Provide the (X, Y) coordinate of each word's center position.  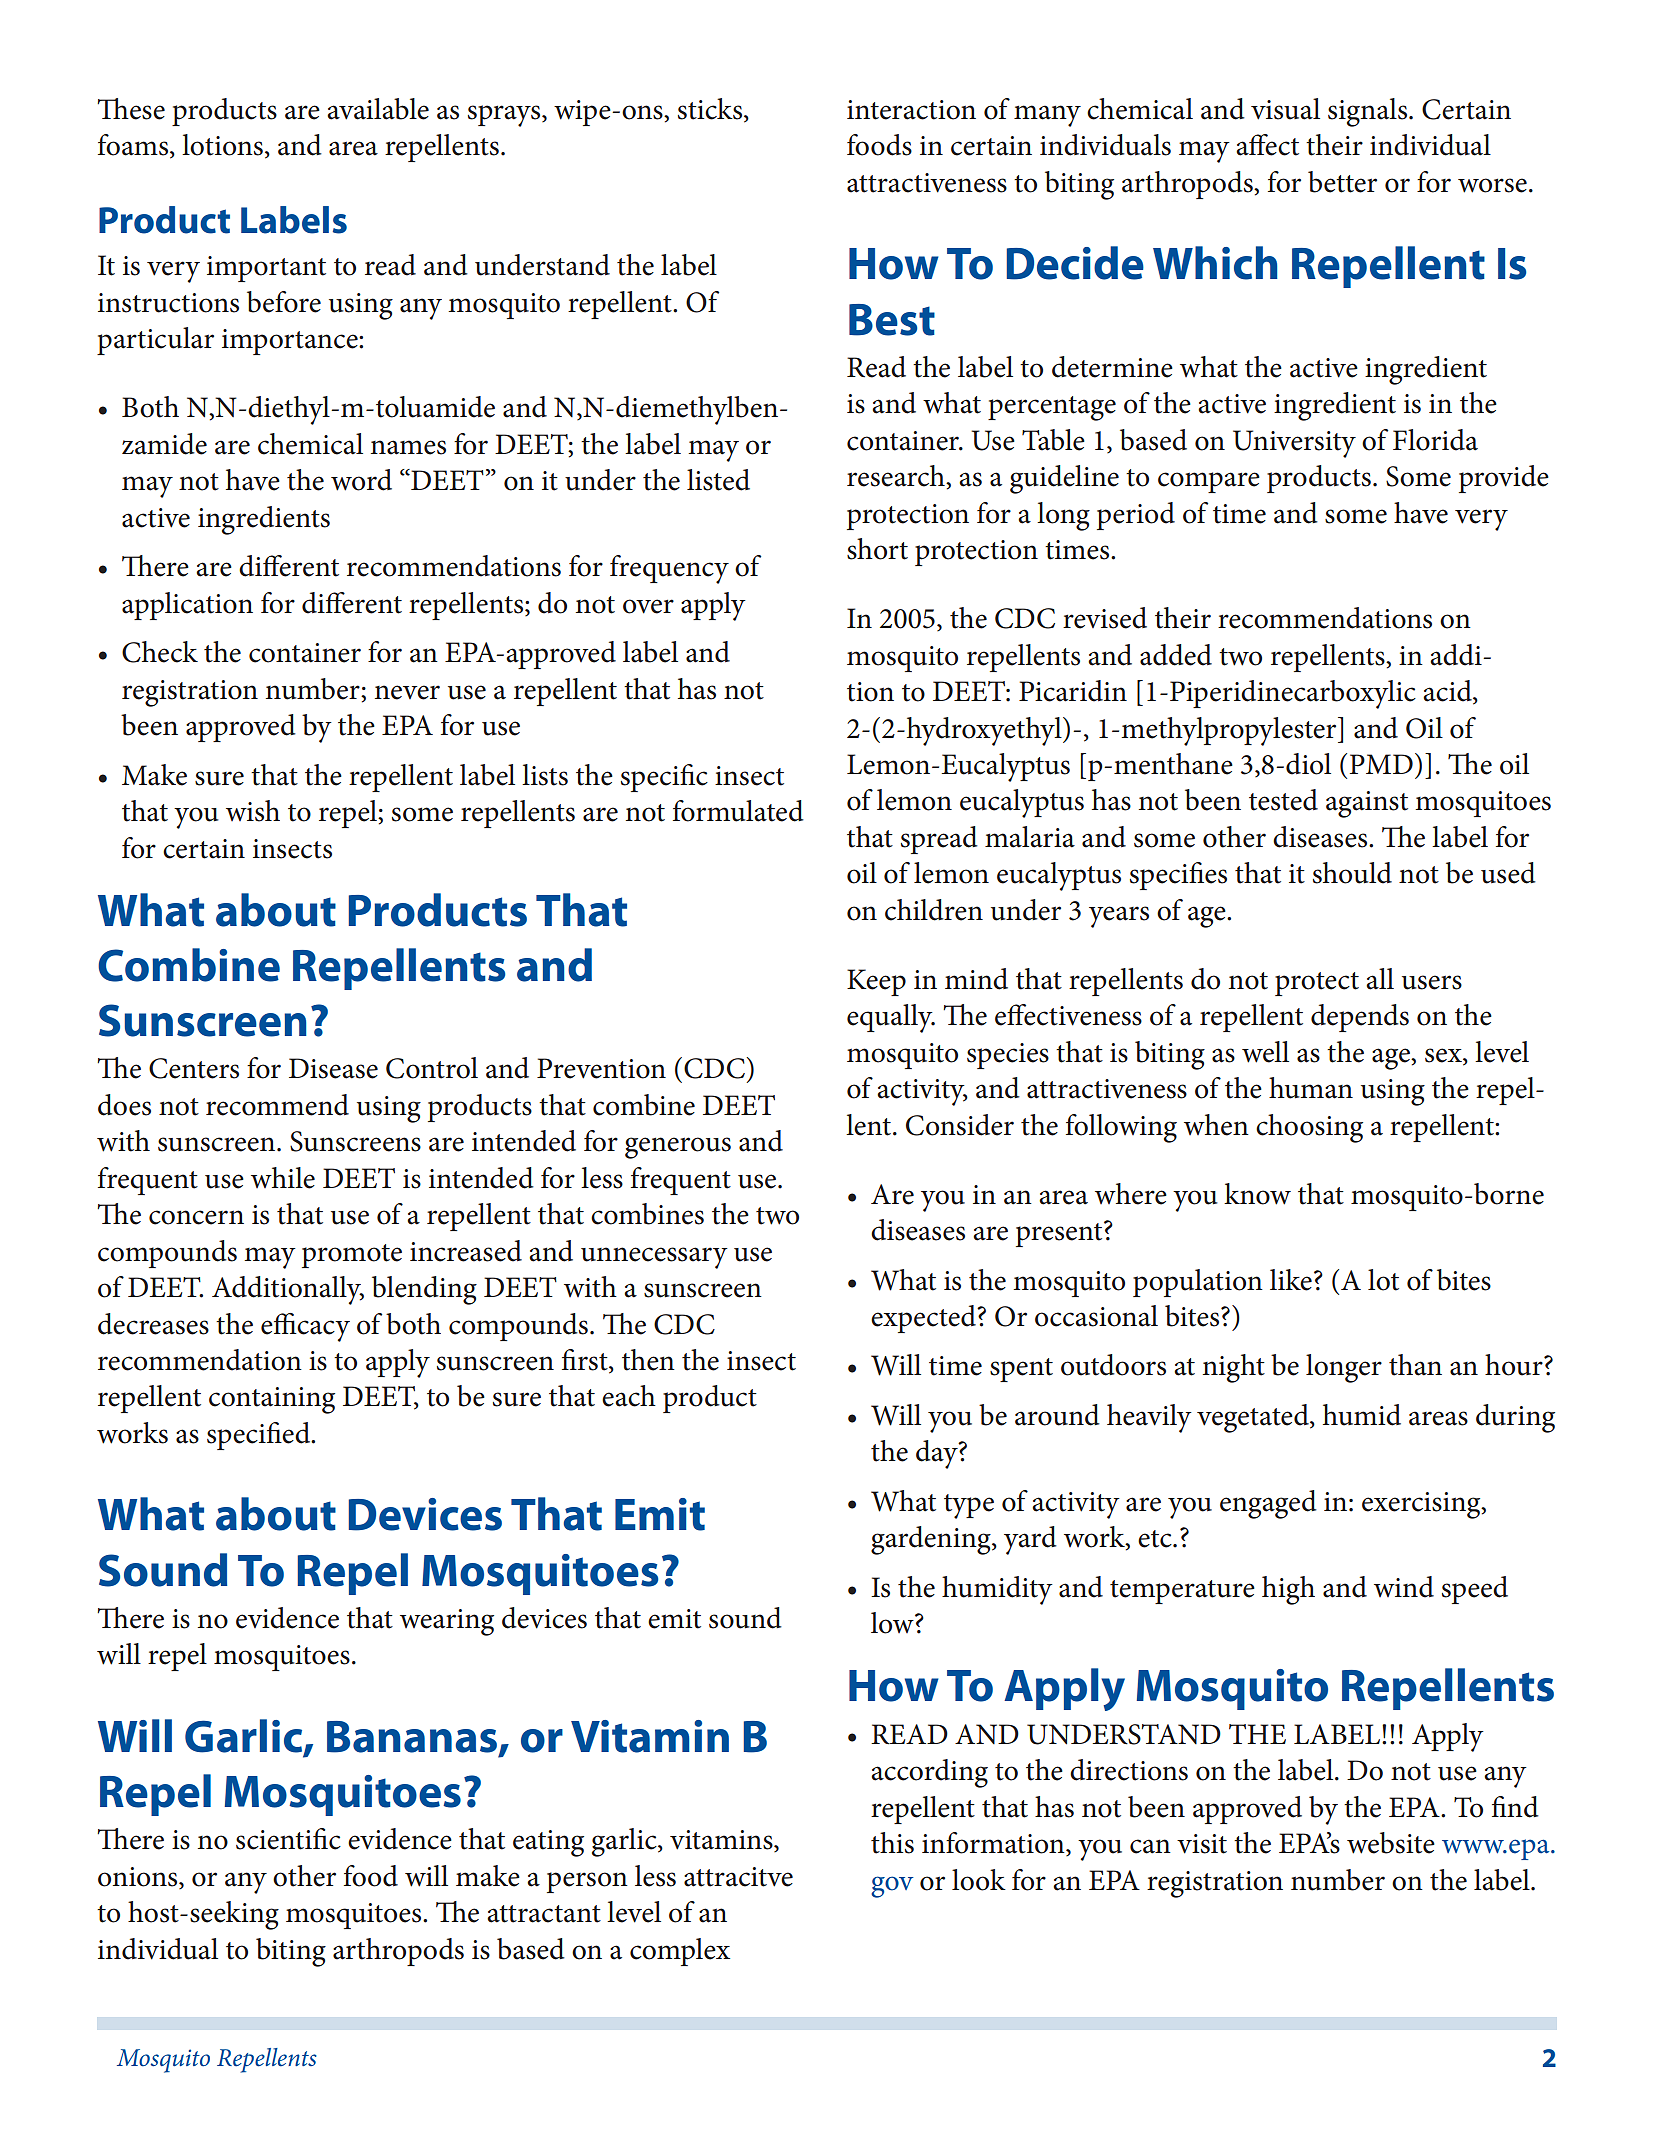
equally (891, 1018)
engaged (1268, 1504)
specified (260, 1436)
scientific (288, 1839)
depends (1360, 1018)
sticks (711, 110)
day (938, 1454)
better (1342, 182)
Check (160, 652)
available (378, 109)
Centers (194, 1068)
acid (1448, 692)
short (877, 549)
